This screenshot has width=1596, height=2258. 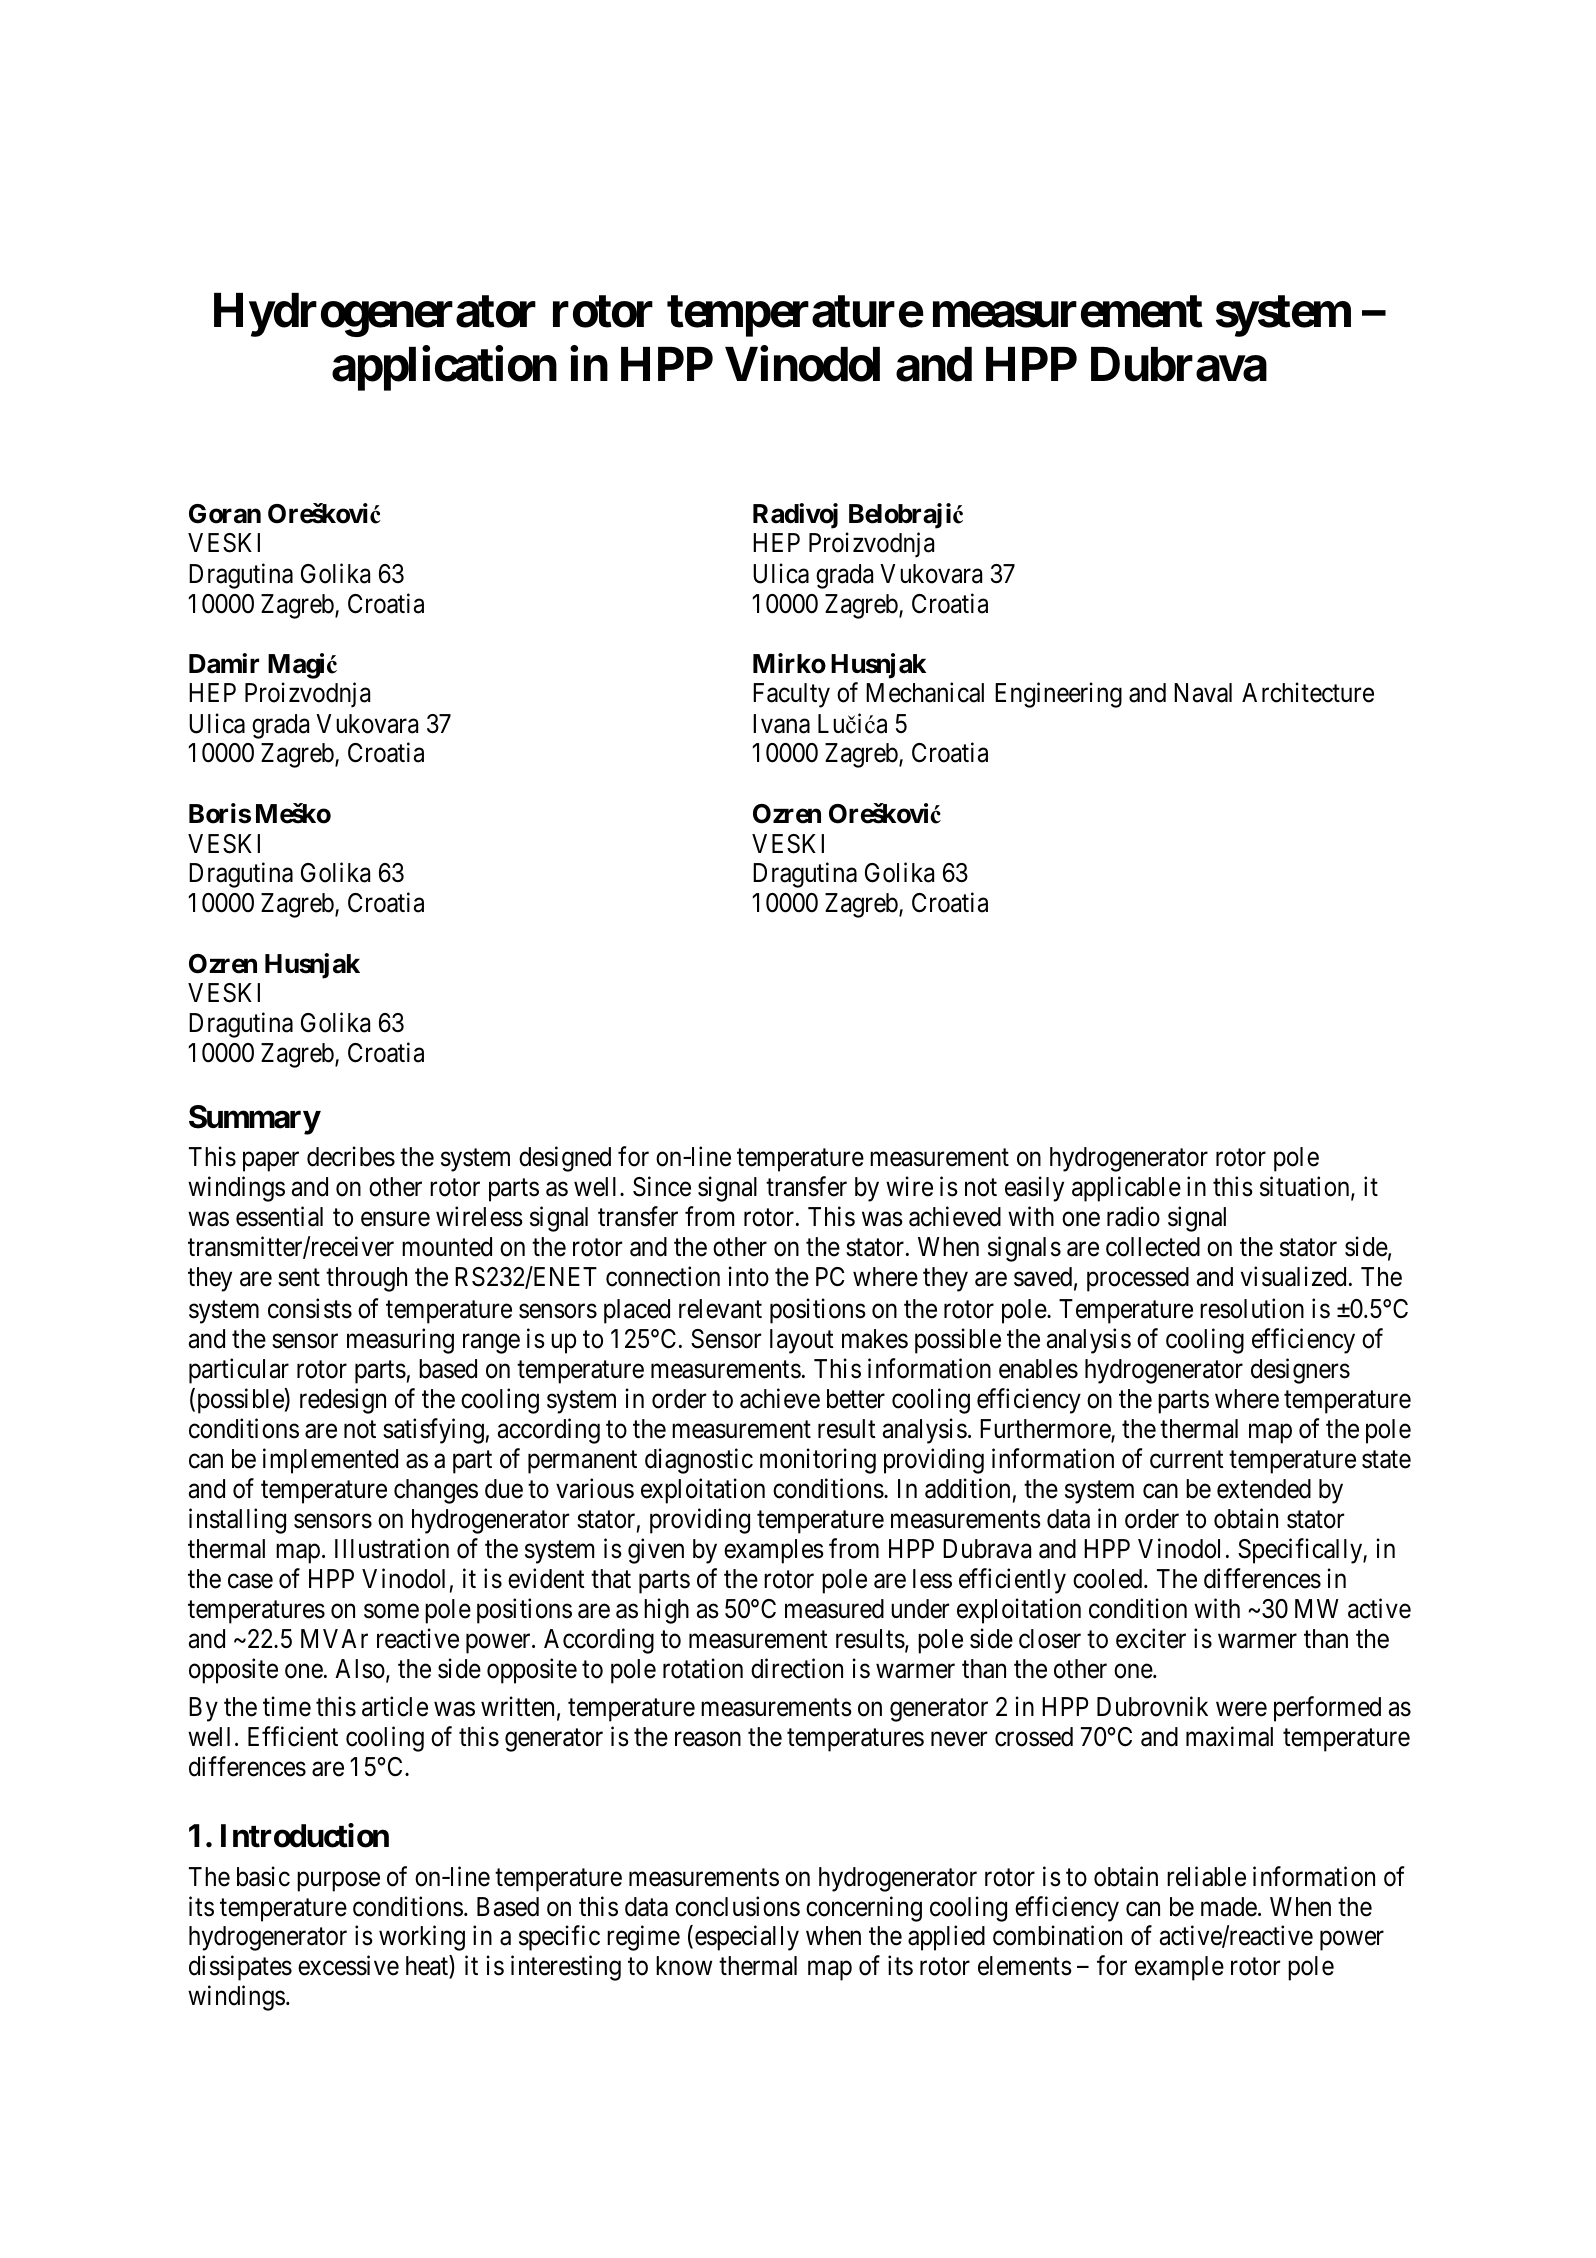 I want to click on purpose, so click(x=338, y=1882).
